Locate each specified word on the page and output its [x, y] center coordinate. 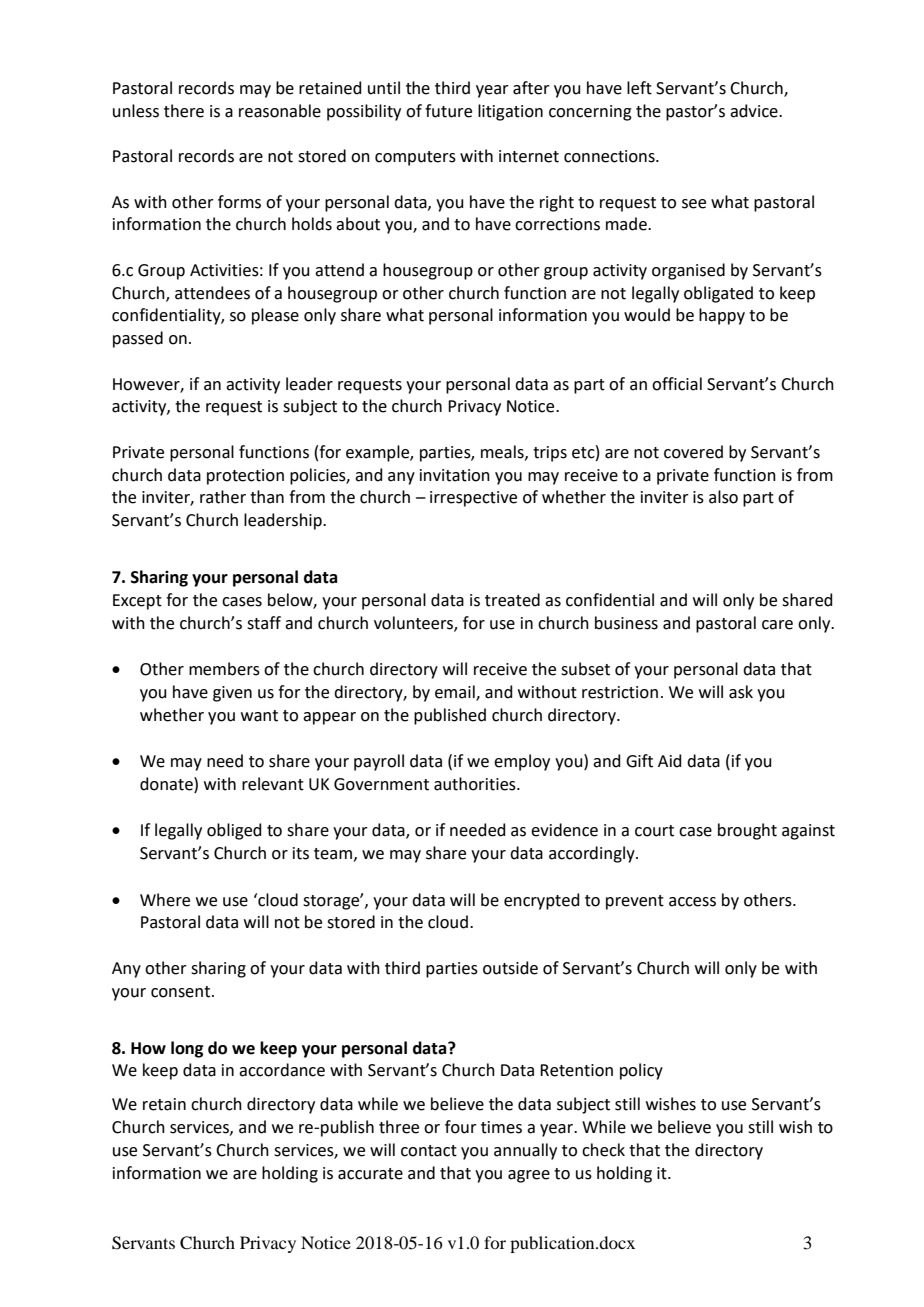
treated [512, 600]
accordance [282, 1070]
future [448, 111]
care [777, 625]
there [184, 111]
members [224, 669]
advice [755, 111]
